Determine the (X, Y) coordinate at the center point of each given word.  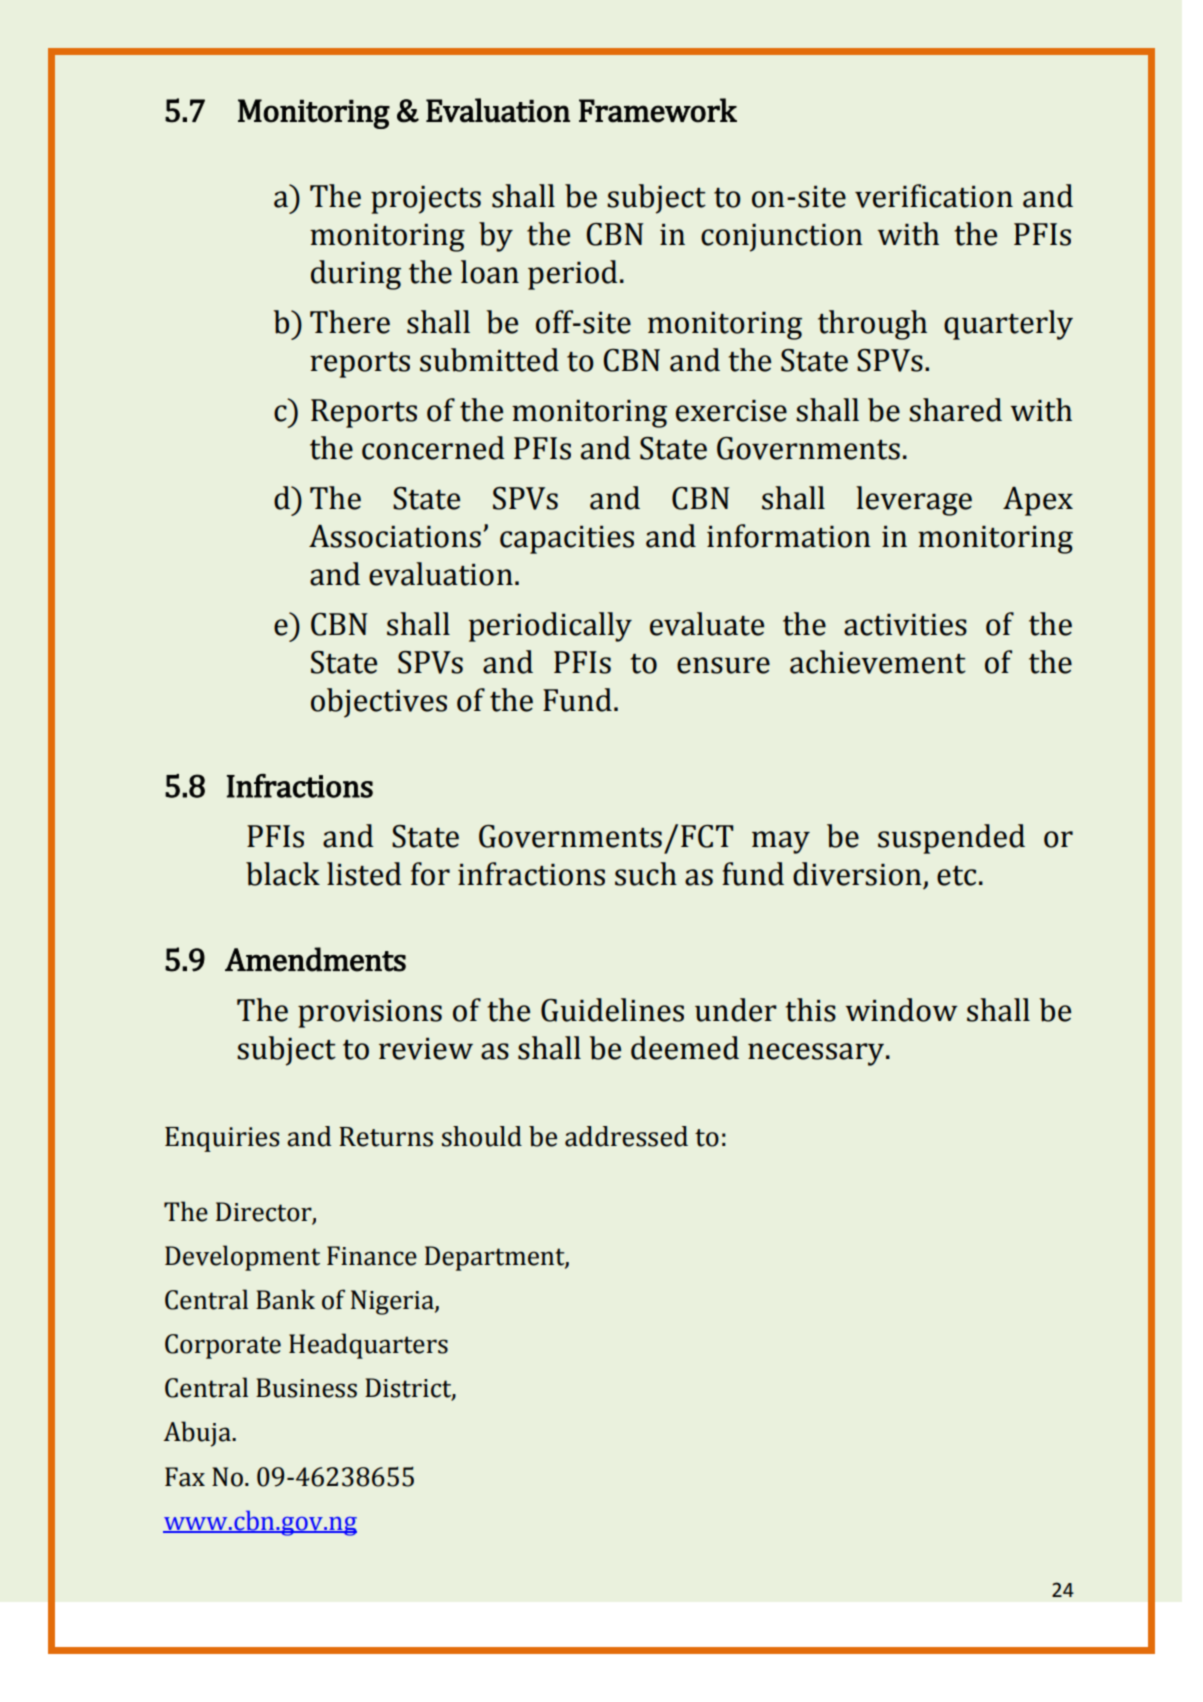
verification (934, 196)
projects (426, 200)
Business (306, 1388)
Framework (658, 110)
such (646, 874)
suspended (951, 839)
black (283, 874)
